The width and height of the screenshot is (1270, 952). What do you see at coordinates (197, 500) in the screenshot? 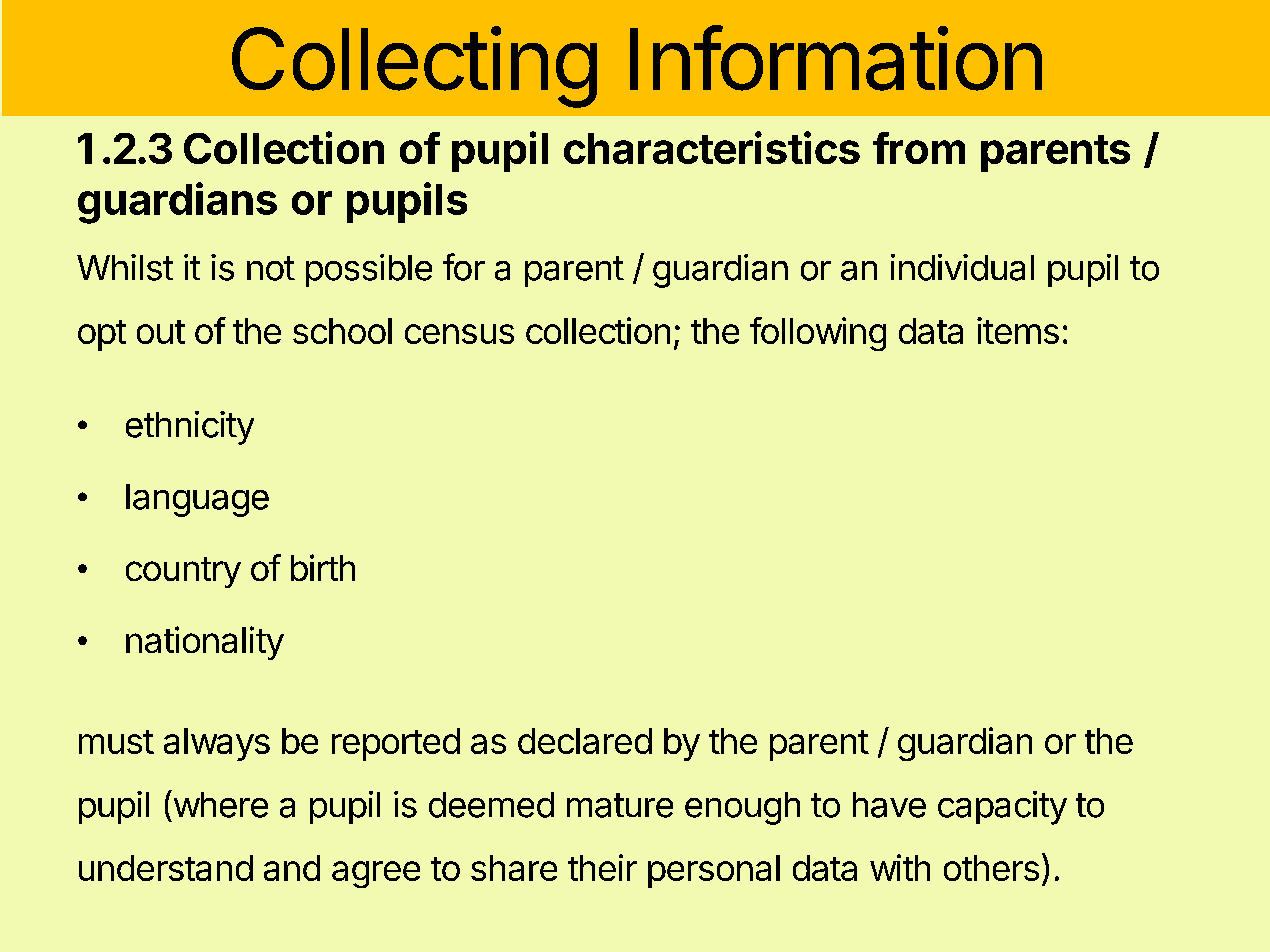
I see `language` at bounding box center [197, 500].
